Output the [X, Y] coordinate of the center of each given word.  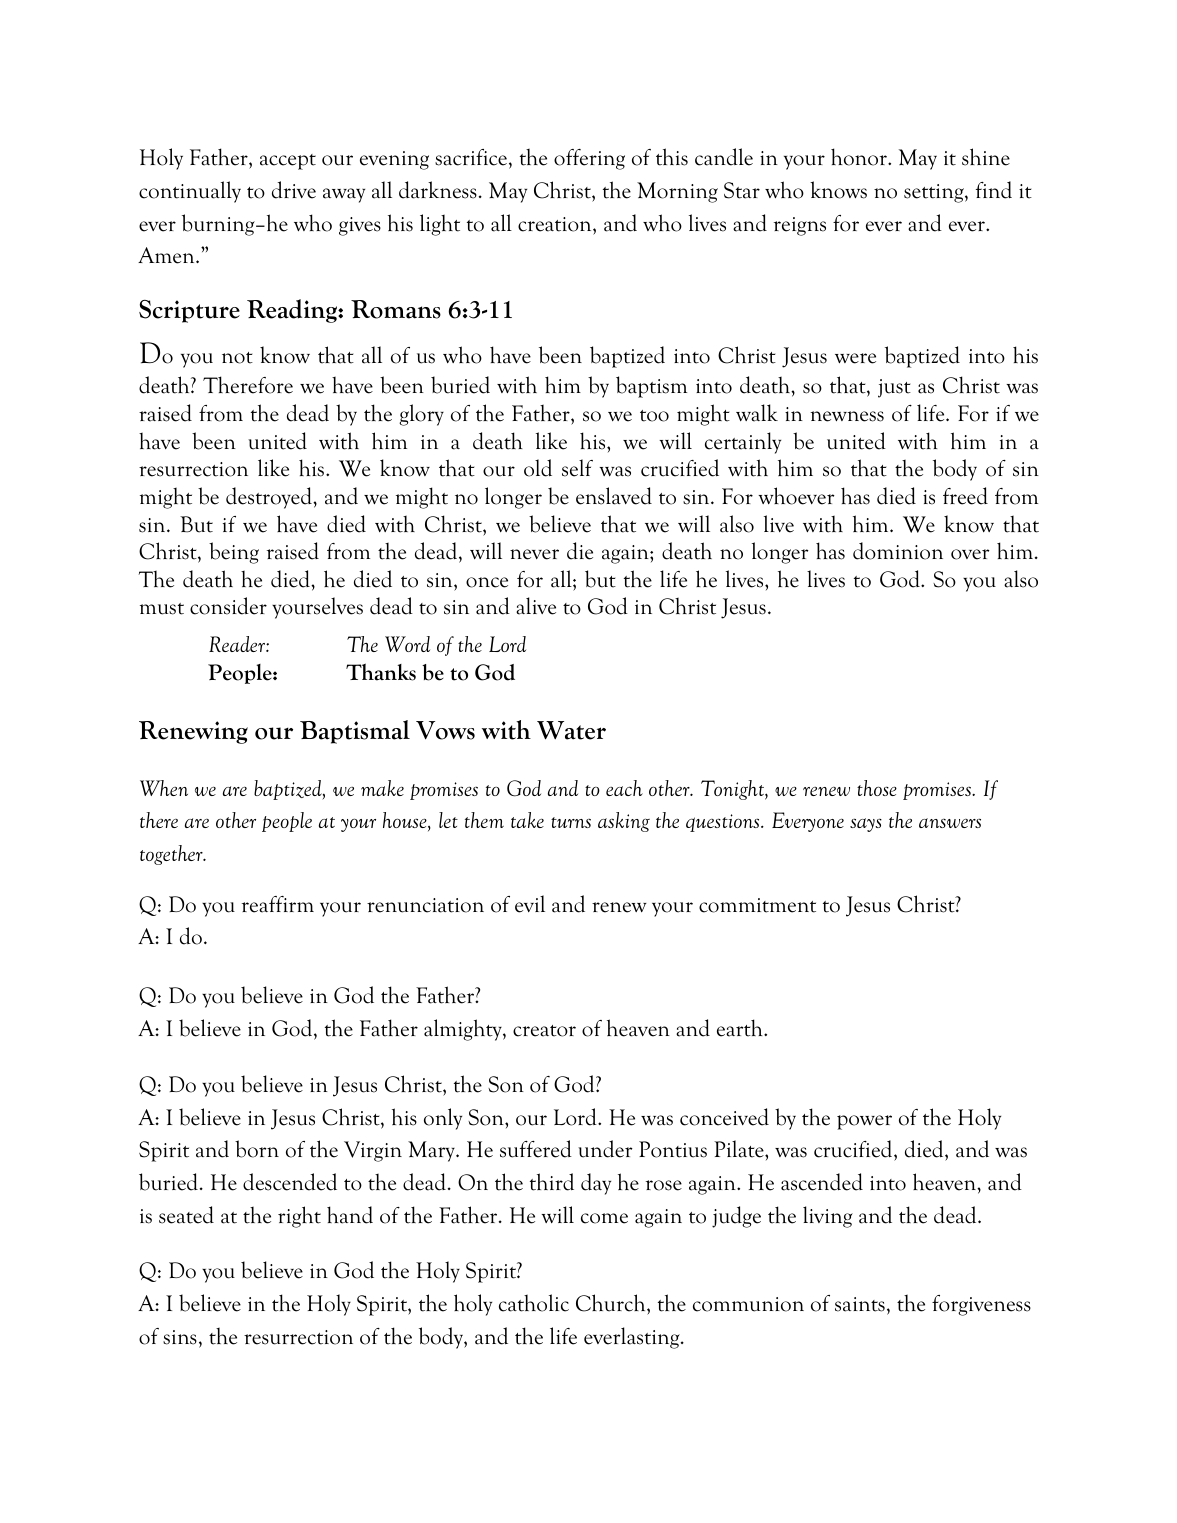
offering [589, 159]
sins [180, 1337]
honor [860, 157]
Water [571, 730]
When [164, 788]
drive [294, 190]
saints [860, 1304]
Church [612, 1303]
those [877, 788]
